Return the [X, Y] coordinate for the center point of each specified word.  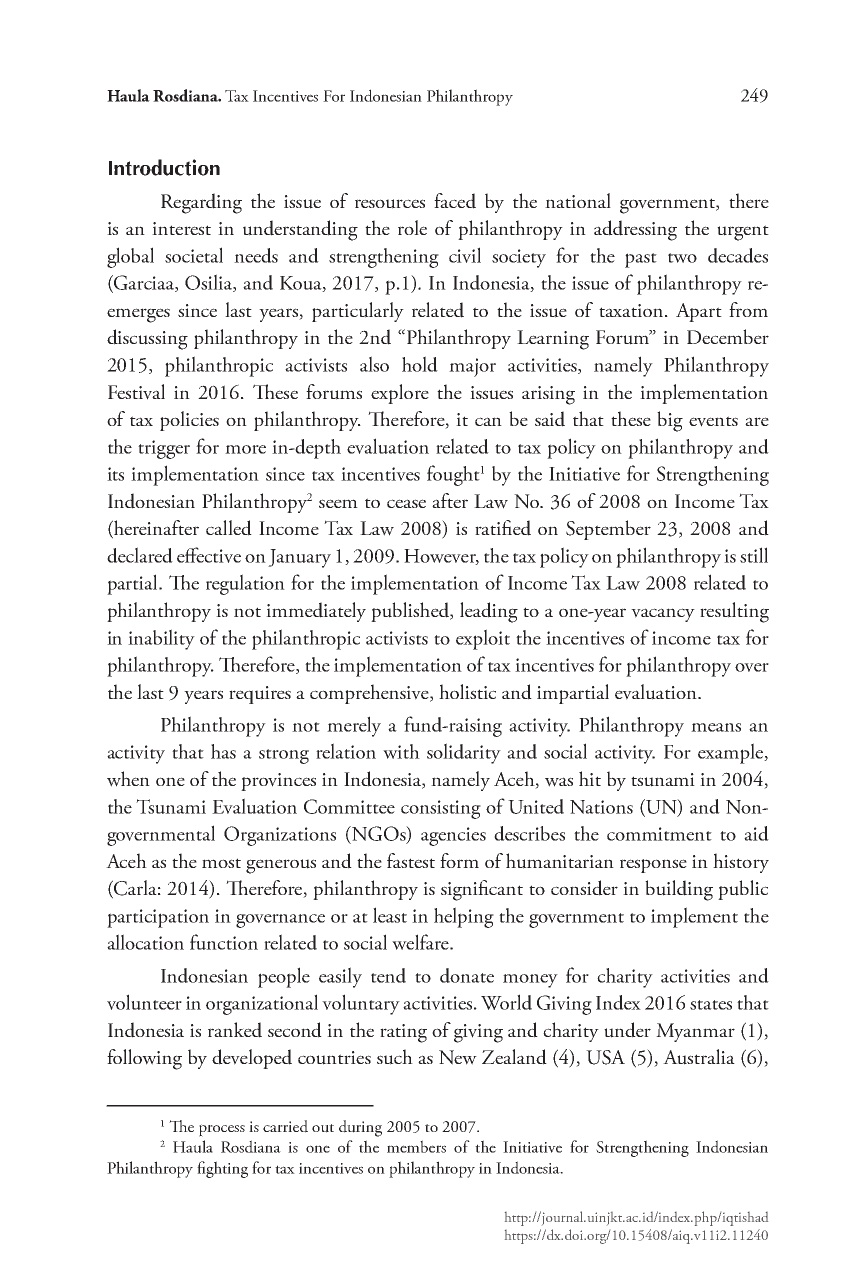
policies [189, 421]
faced [455, 201]
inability [161, 639]
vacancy [663, 615]
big [670, 421]
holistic [467, 691]
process [222, 1130]
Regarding [201, 203]
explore [400, 394]
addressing [635, 230]
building [679, 890]
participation [158, 918]
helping [464, 917]
